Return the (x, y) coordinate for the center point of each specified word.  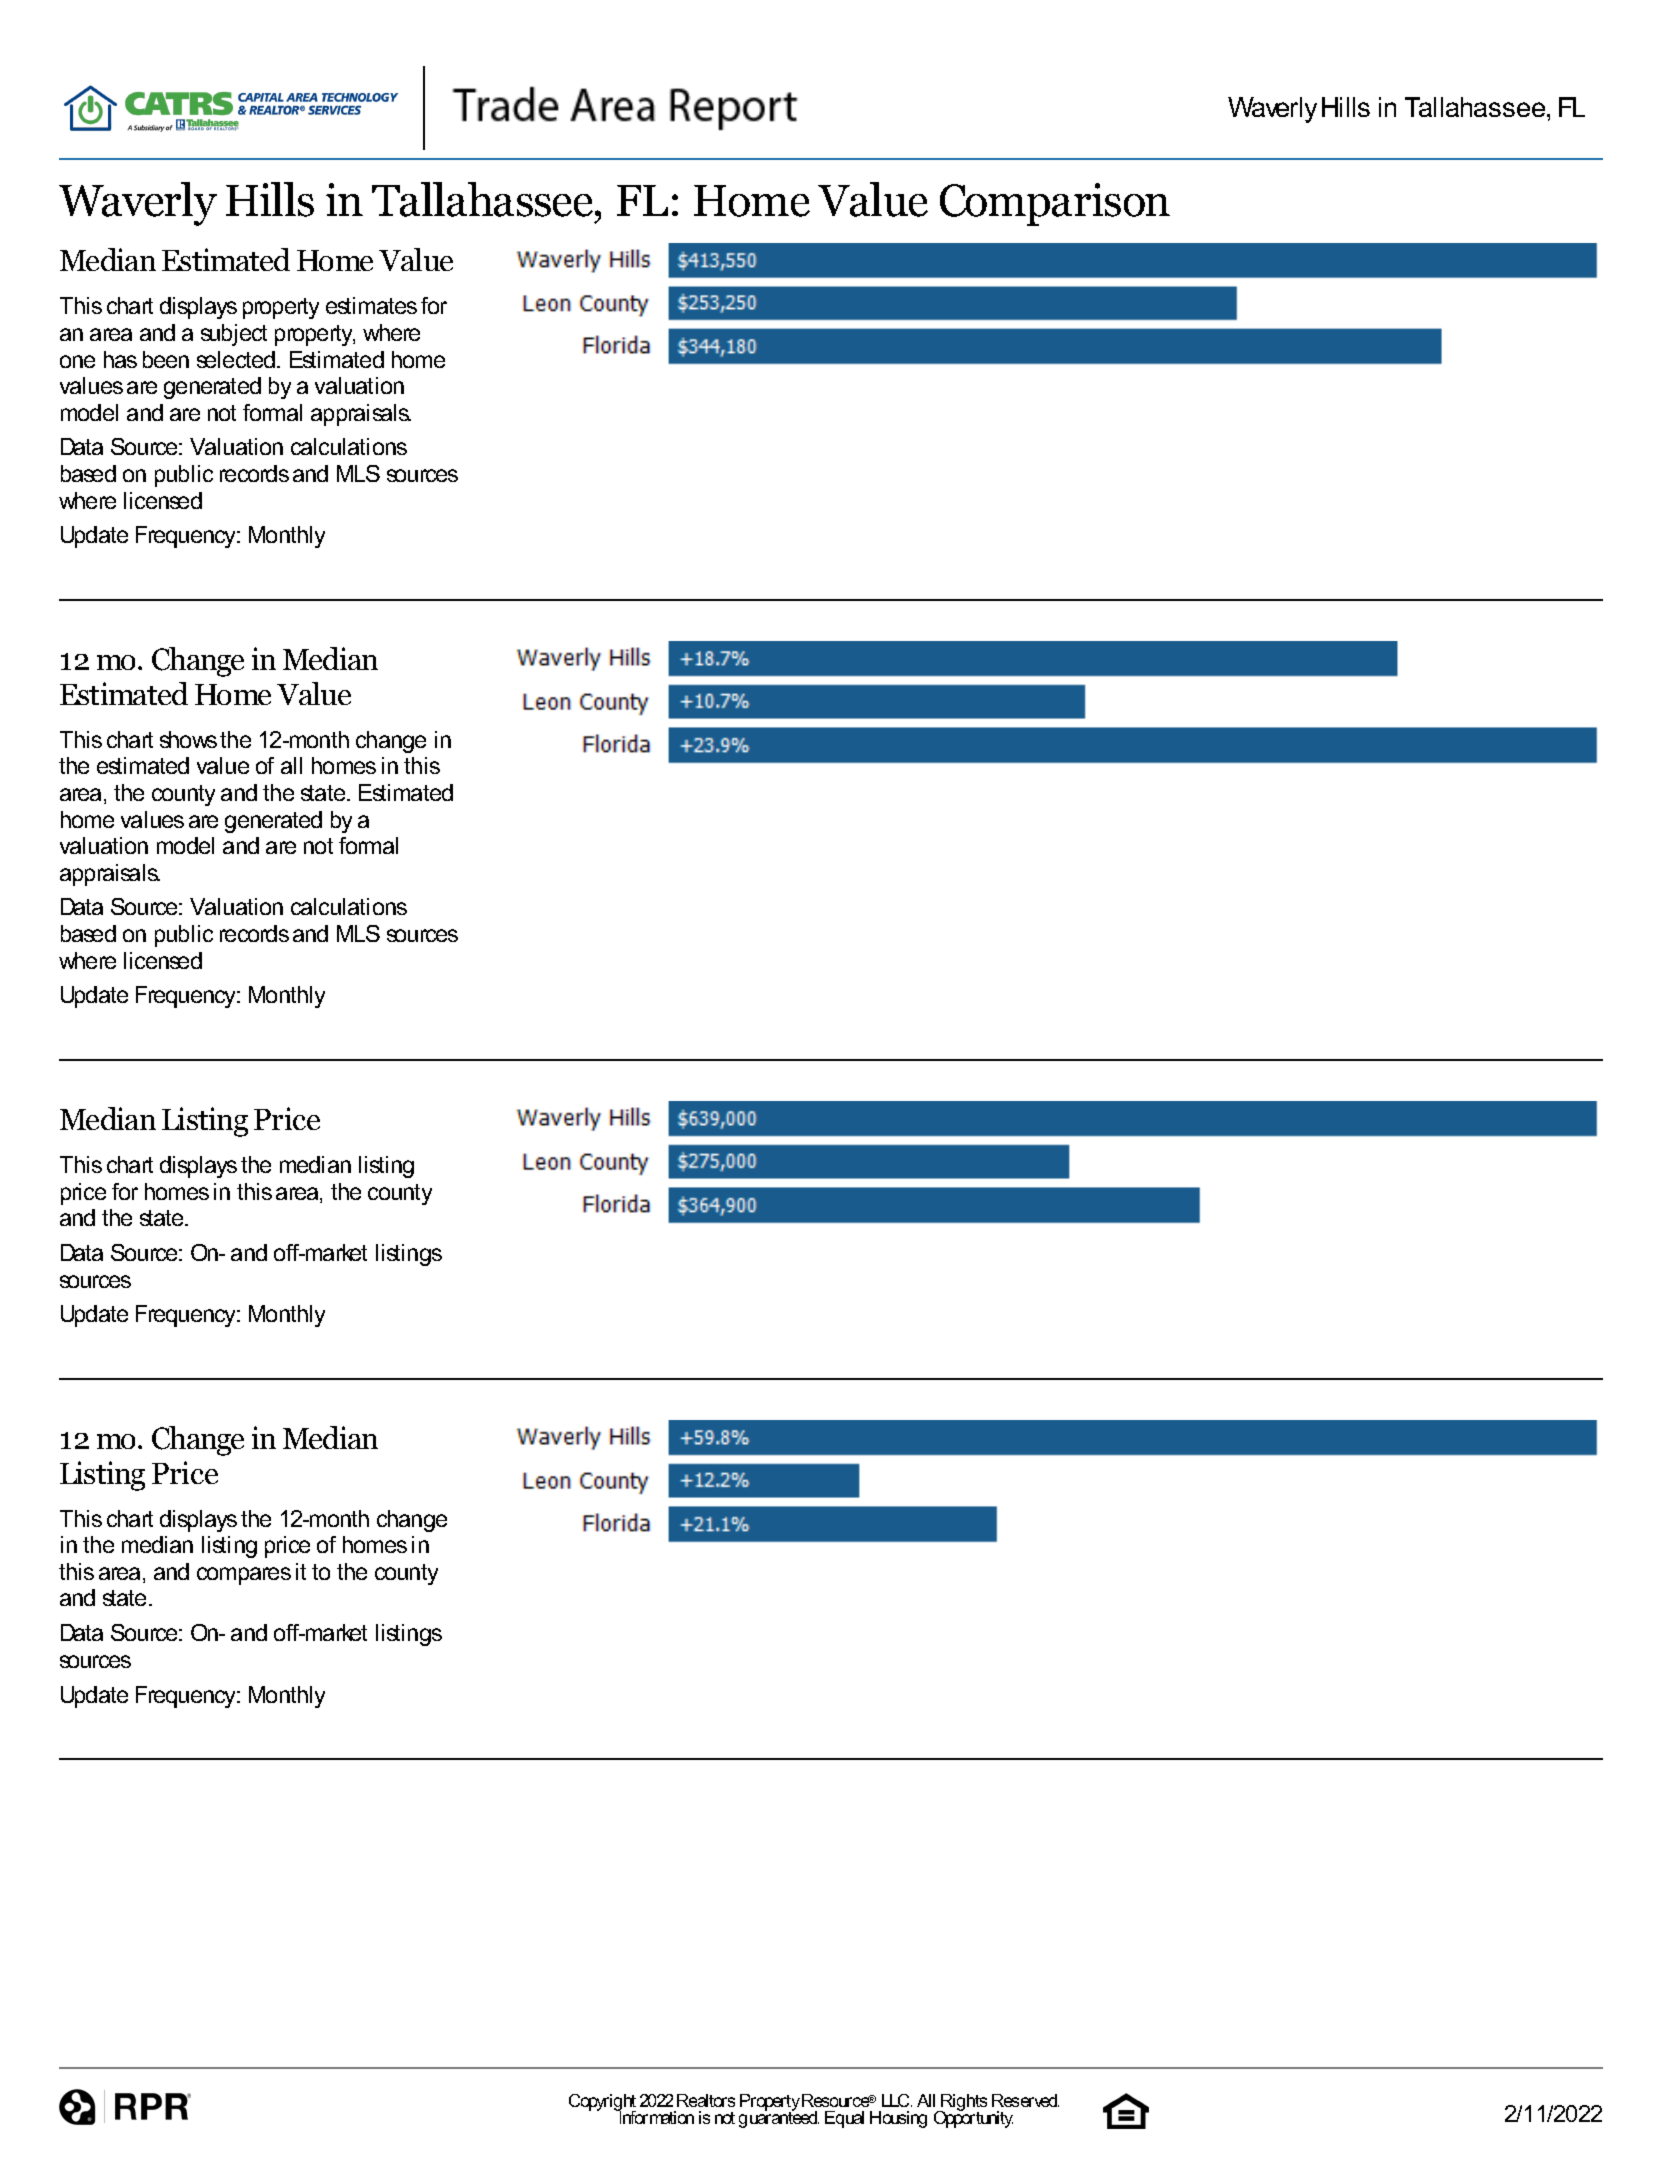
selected (237, 359)
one (77, 361)
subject (234, 335)
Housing (898, 2119)
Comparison (1055, 204)
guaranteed (779, 2118)
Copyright (602, 2104)
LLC (897, 2100)
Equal (844, 2119)
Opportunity (973, 2118)
